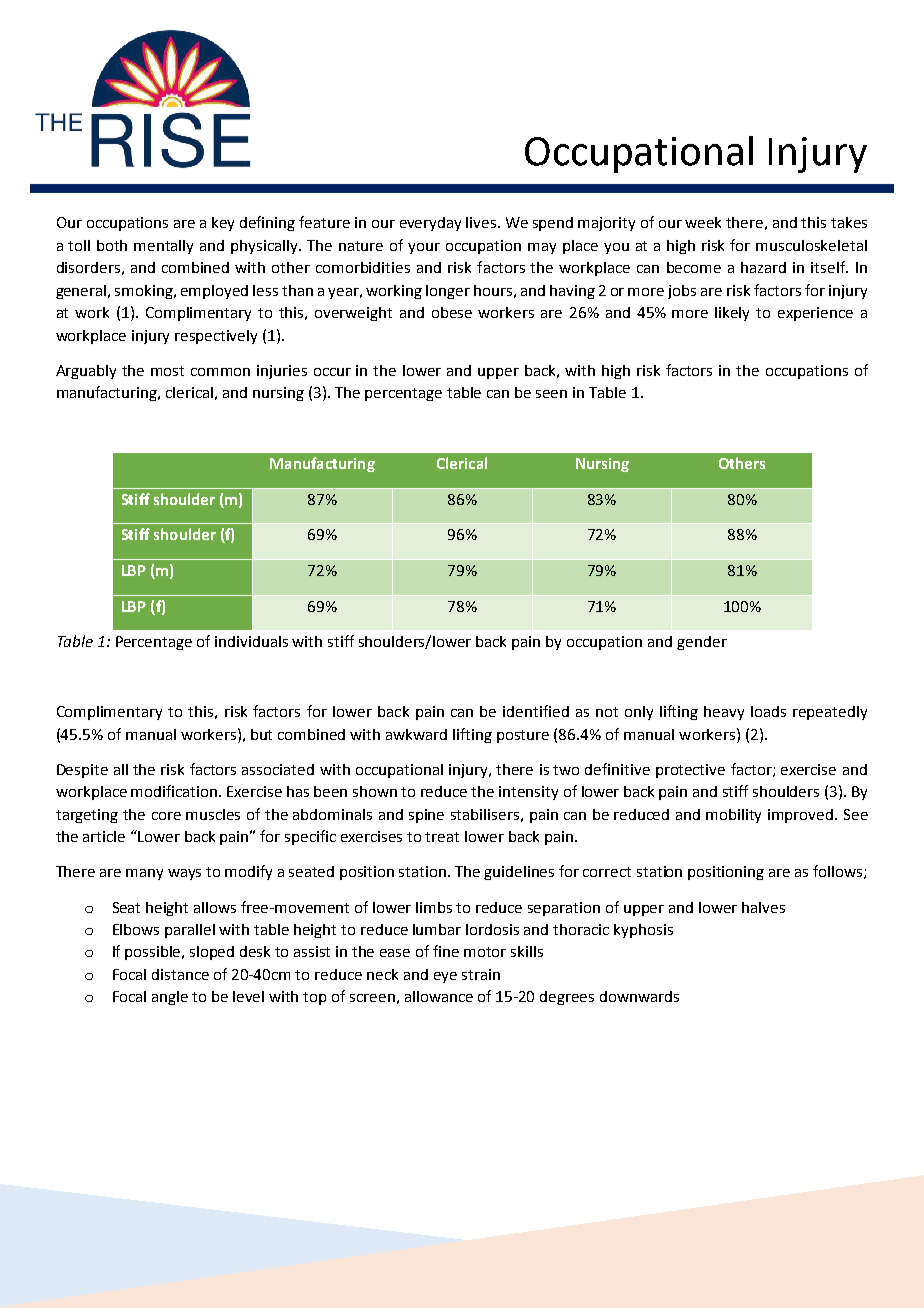  Describe the element at coordinates (163, 247) in the screenshot. I see `mentally` at that location.
